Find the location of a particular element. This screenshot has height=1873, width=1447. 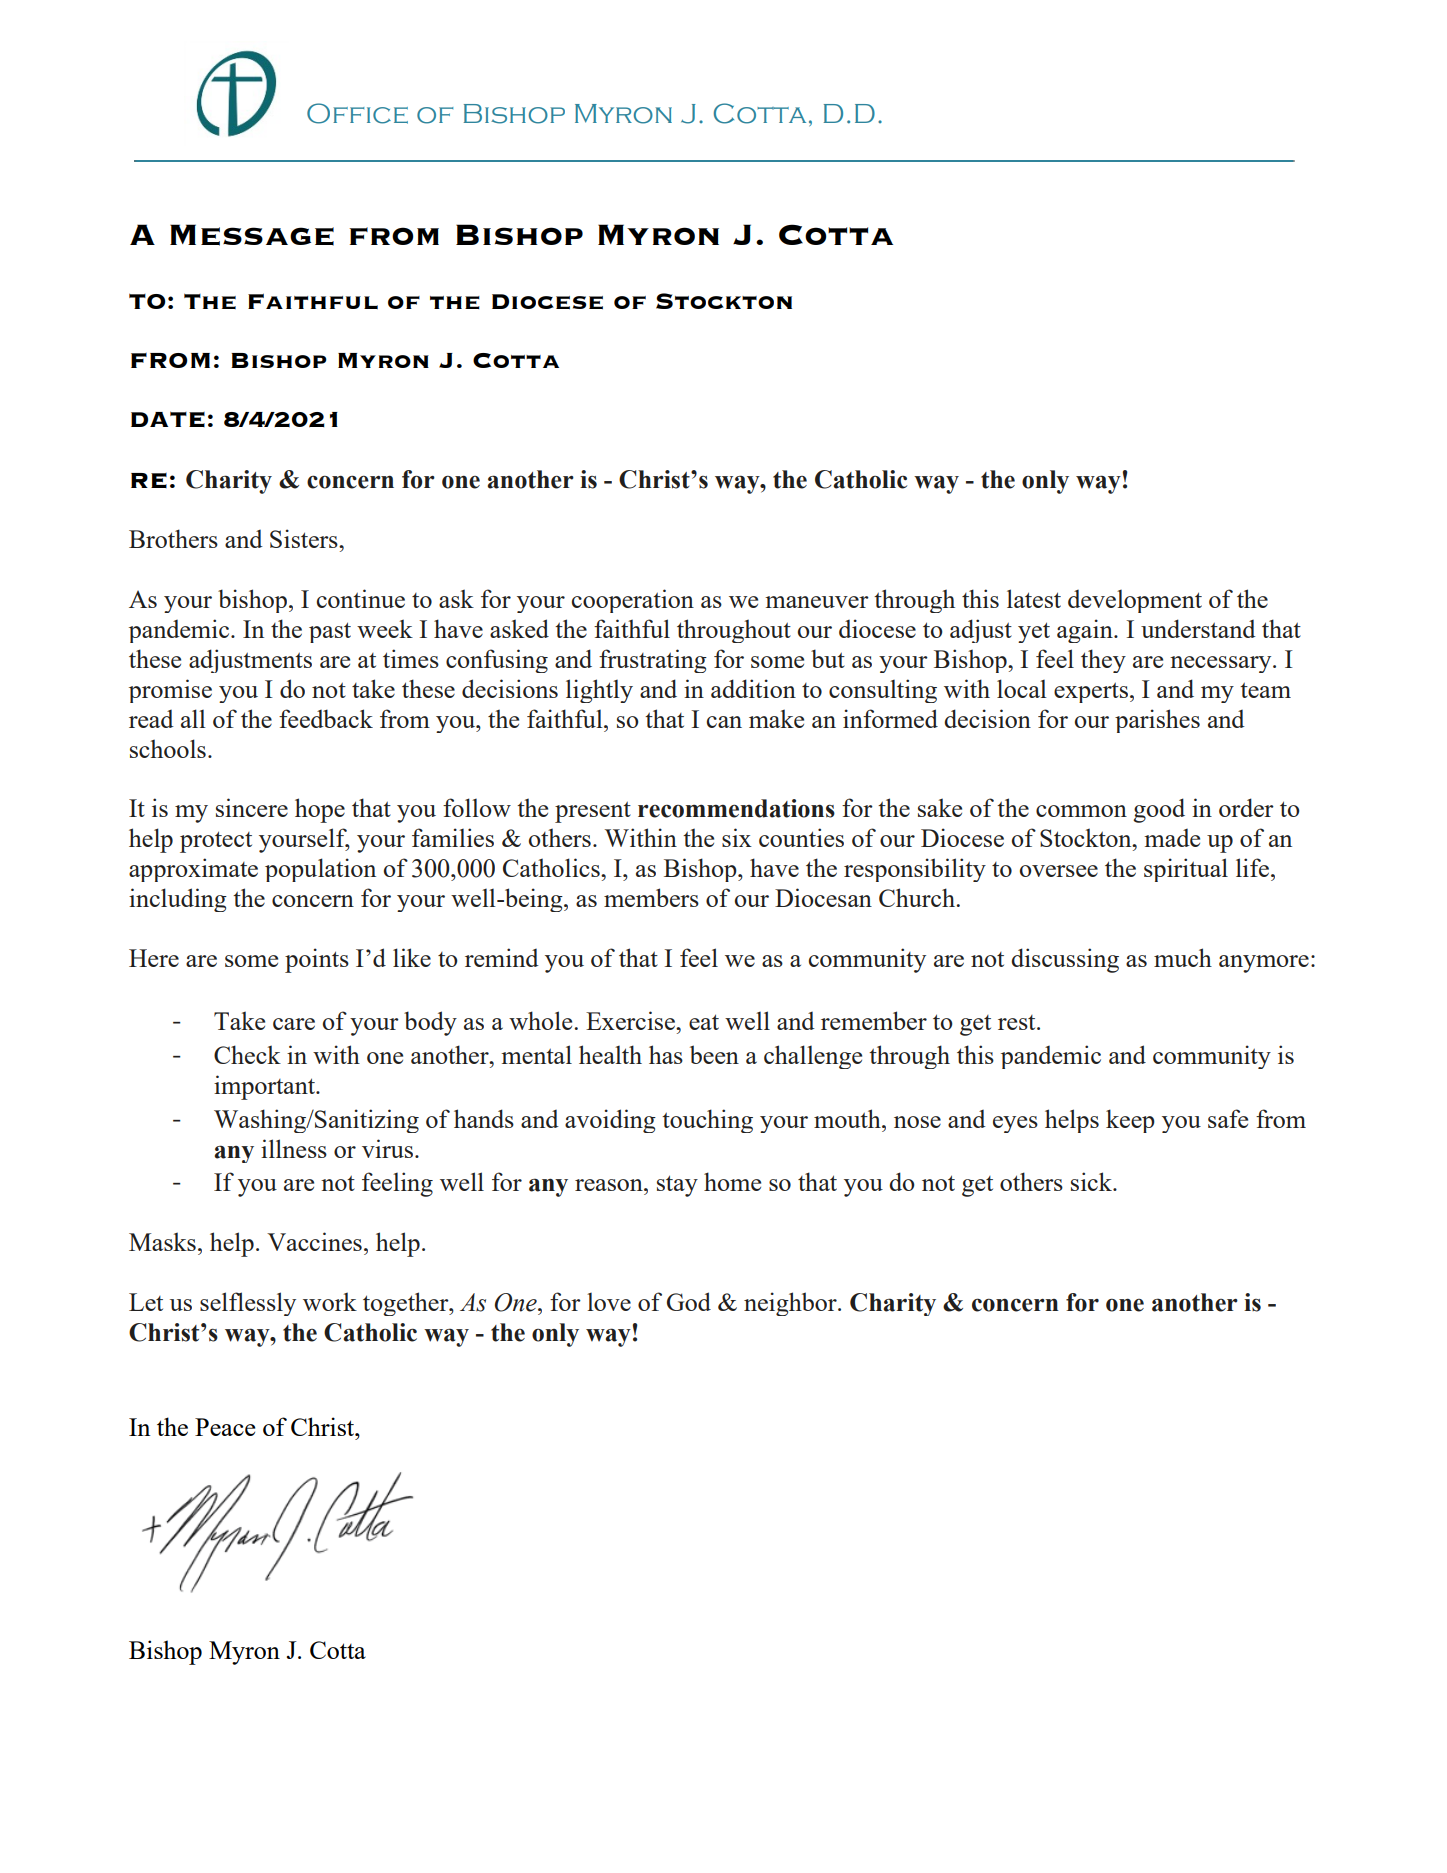

cooperation is located at coordinates (633, 601).
